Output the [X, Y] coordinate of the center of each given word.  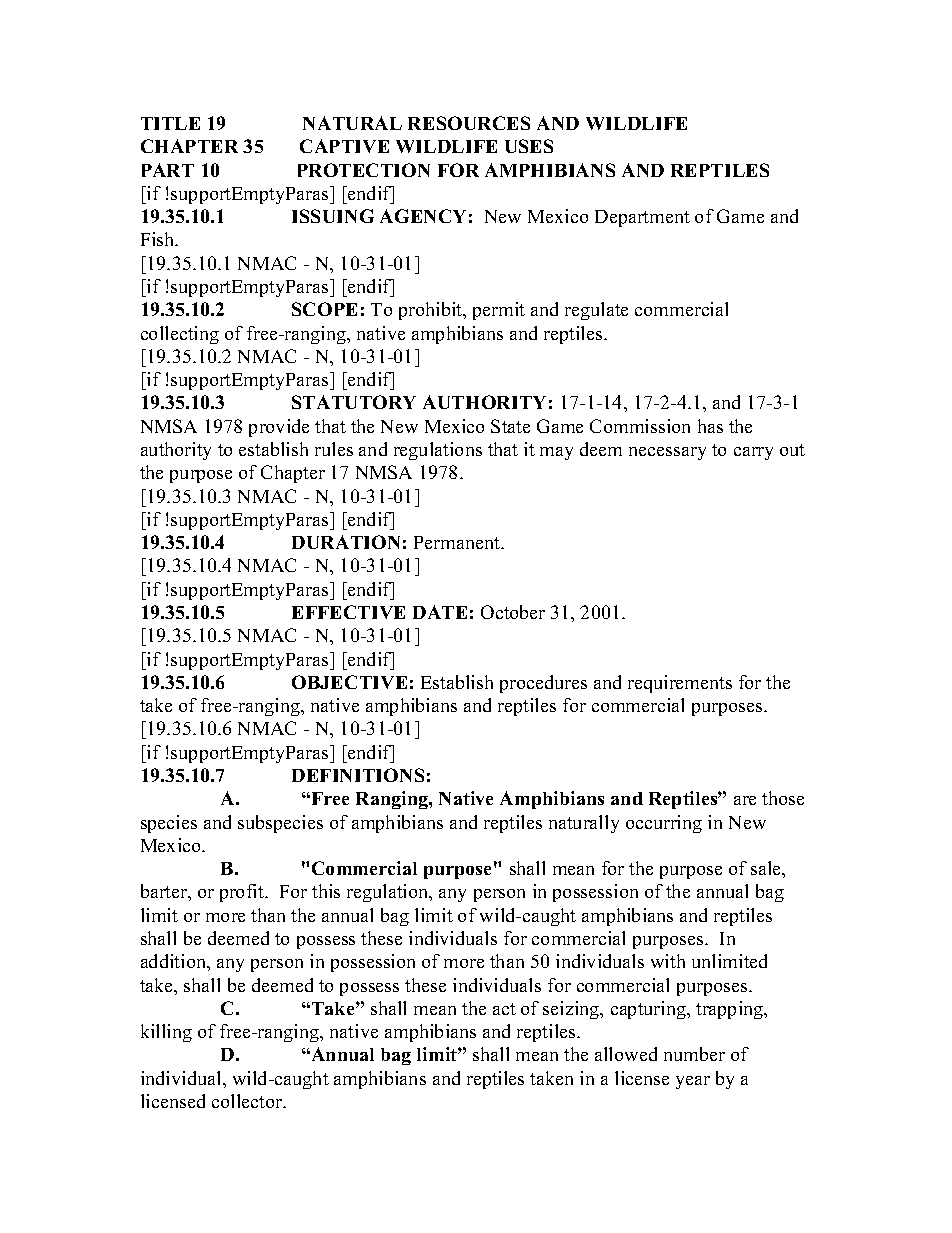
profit [243, 893]
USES [529, 146]
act [504, 1009]
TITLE [170, 123]
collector [248, 1101]
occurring [664, 824]
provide [279, 428]
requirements [680, 684]
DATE [440, 612]
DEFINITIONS [358, 775]
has [710, 426]
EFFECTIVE [348, 612]
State [510, 426]
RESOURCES [469, 123]
